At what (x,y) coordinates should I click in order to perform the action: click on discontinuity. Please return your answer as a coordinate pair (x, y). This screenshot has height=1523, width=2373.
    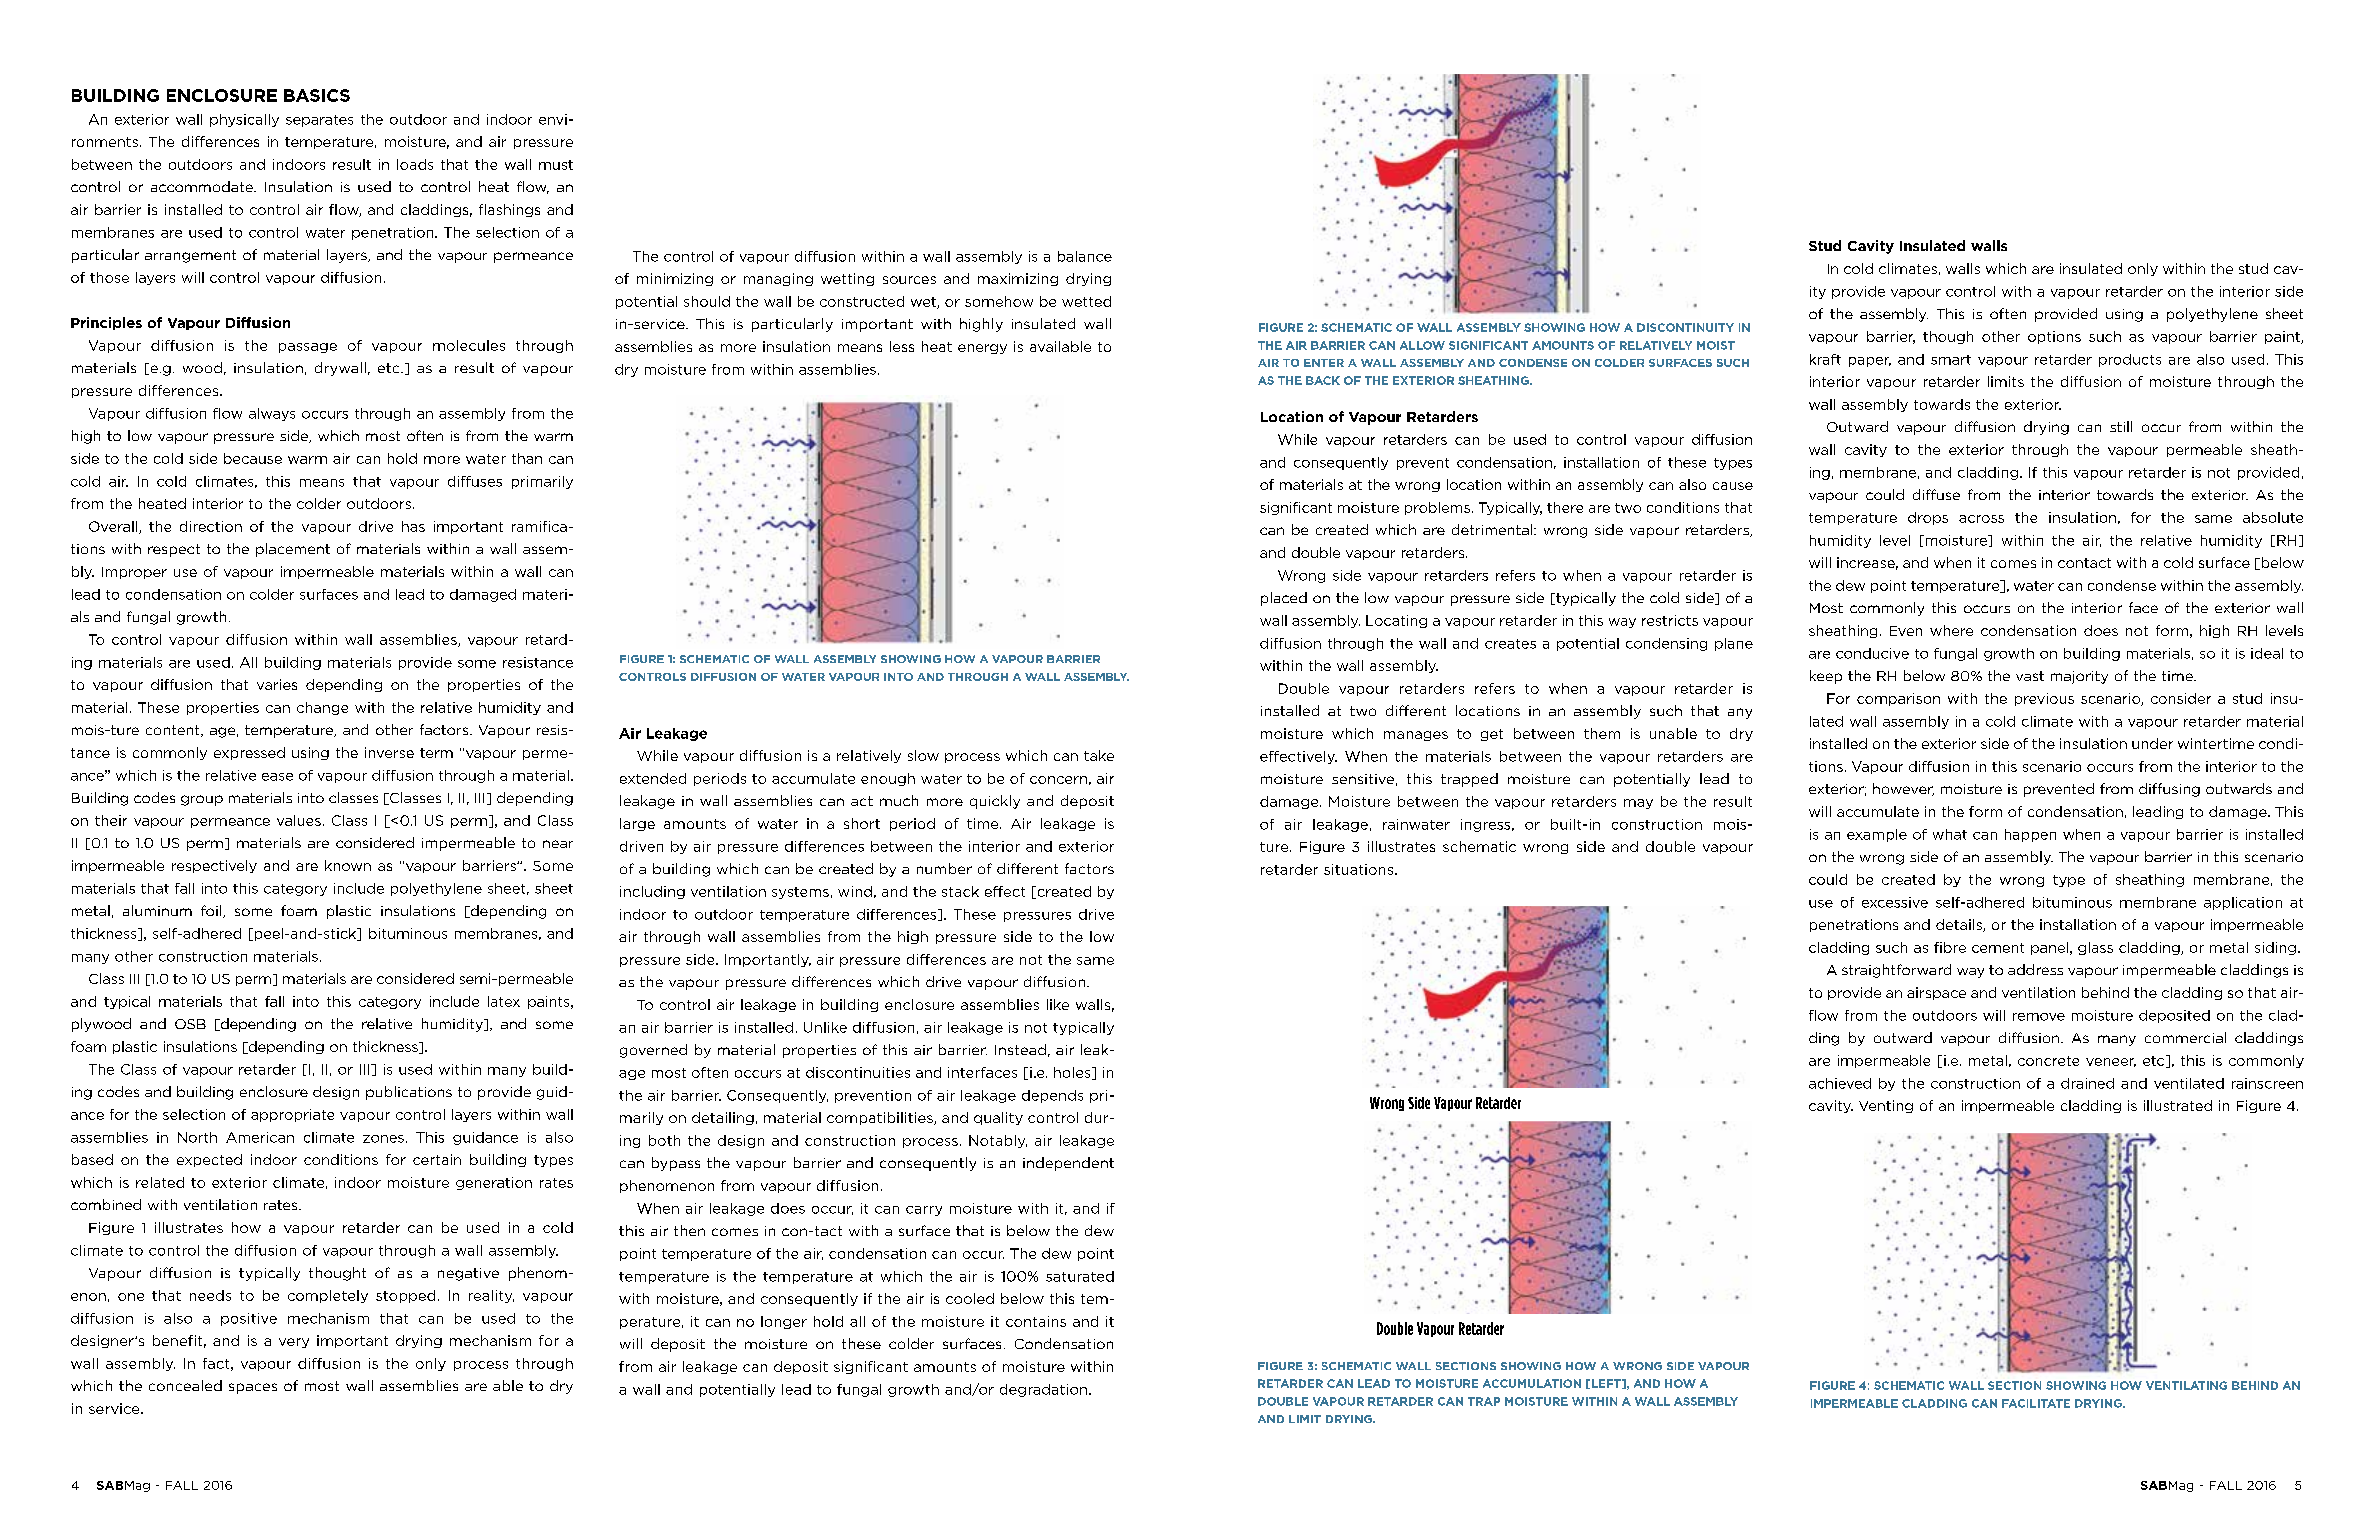
    Looking at the image, I should click on (1685, 327).
